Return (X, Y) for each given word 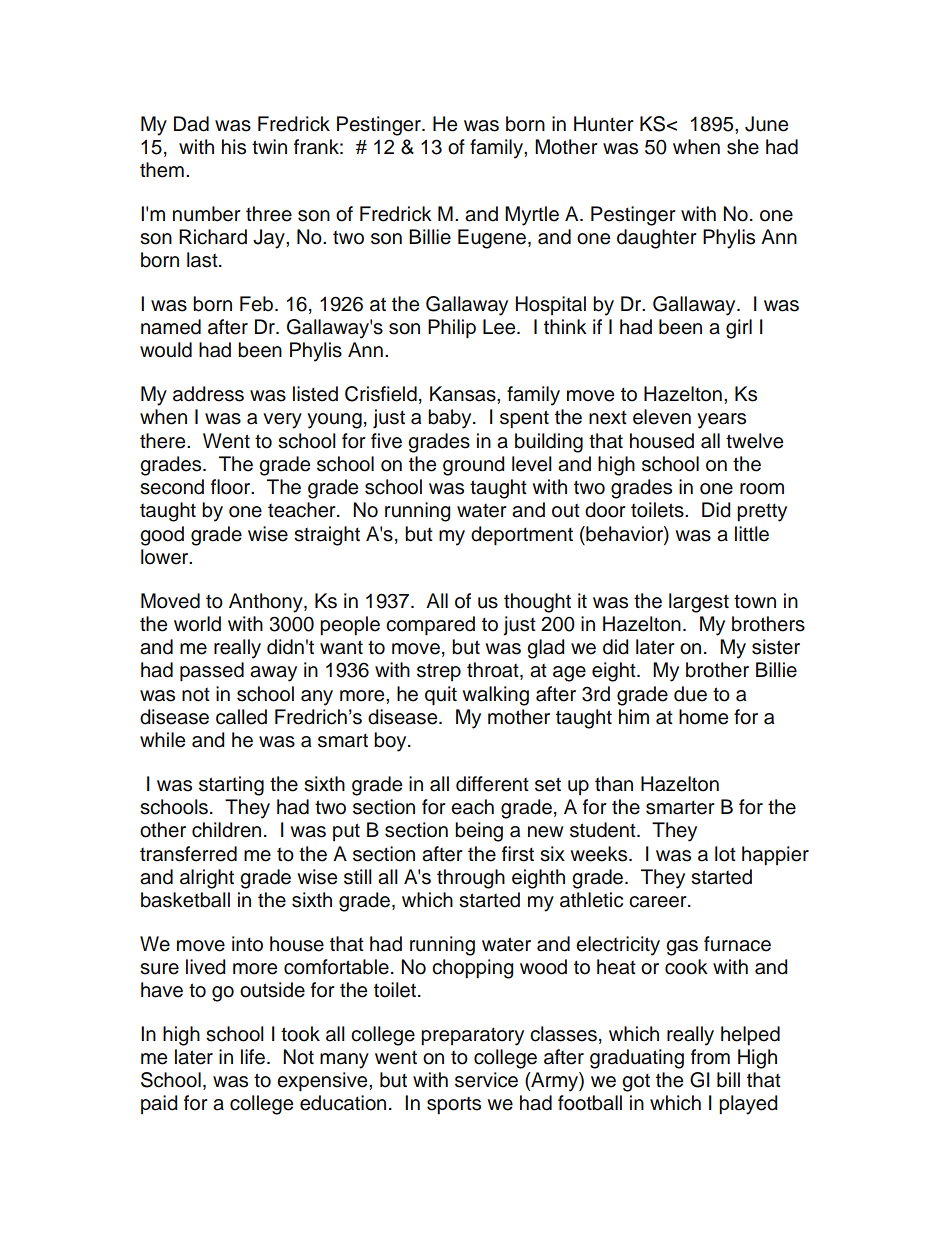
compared (430, 626)
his (234, 147)
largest (699, 603)
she (743, 147)
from (710, 1057)
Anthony (267, 603)
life (253, 1057)
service (486, 1080)
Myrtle (532, 216)
